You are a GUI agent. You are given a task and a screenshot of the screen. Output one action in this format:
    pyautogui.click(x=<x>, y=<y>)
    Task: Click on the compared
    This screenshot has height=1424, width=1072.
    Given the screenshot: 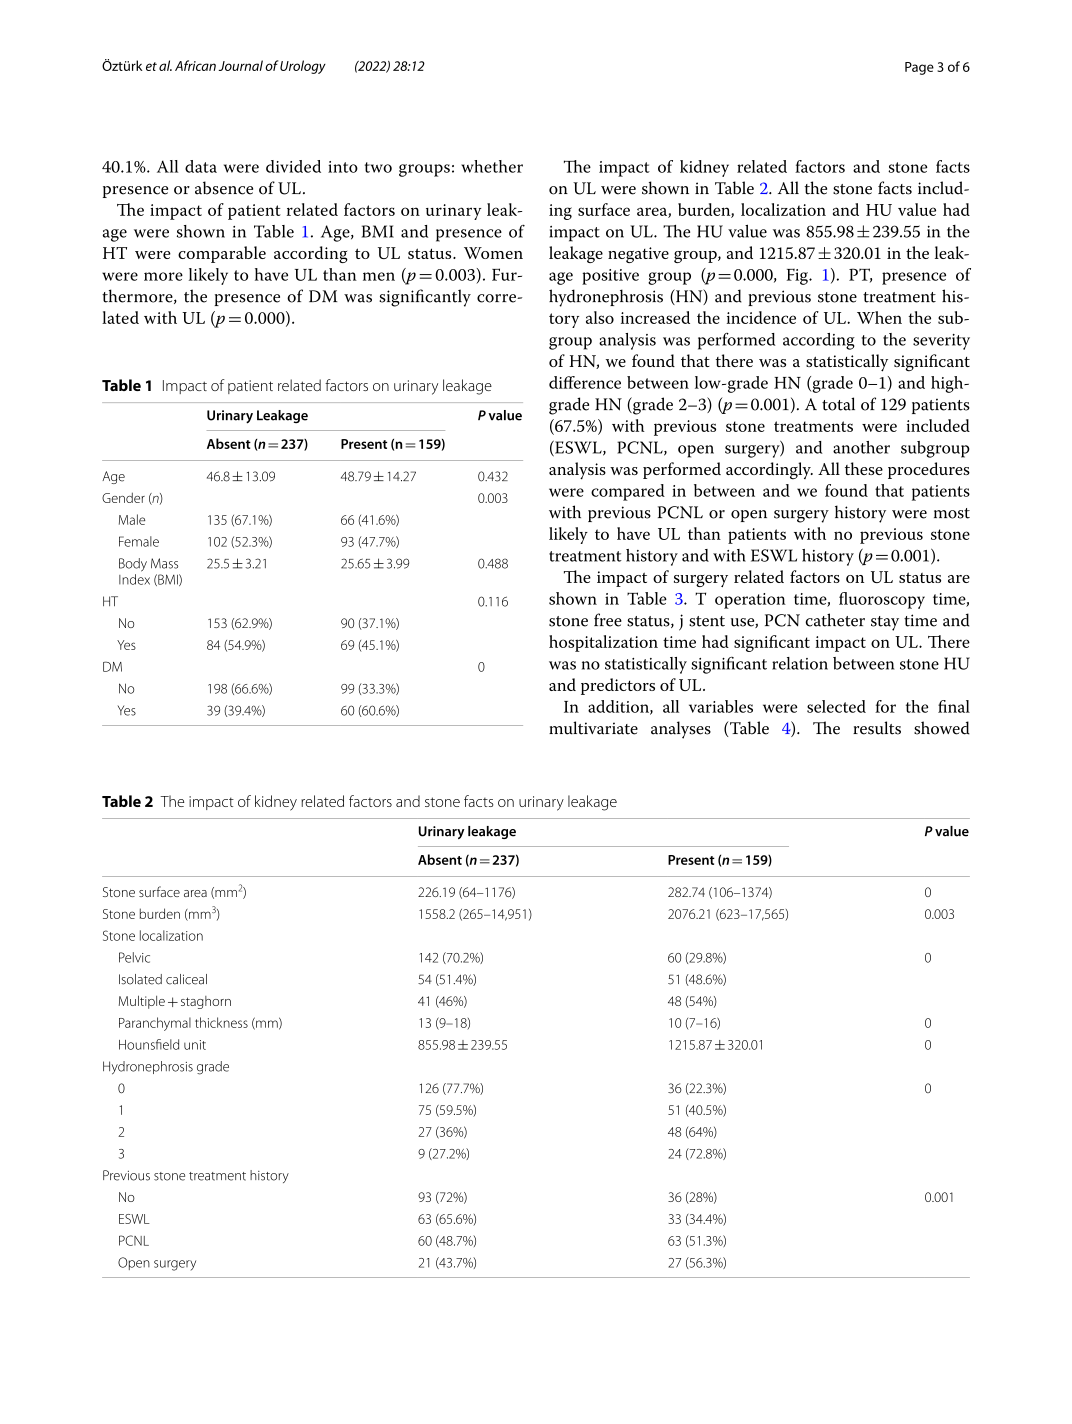 What is the action you would take?
    pyautogui.click(x=628, y=492)
